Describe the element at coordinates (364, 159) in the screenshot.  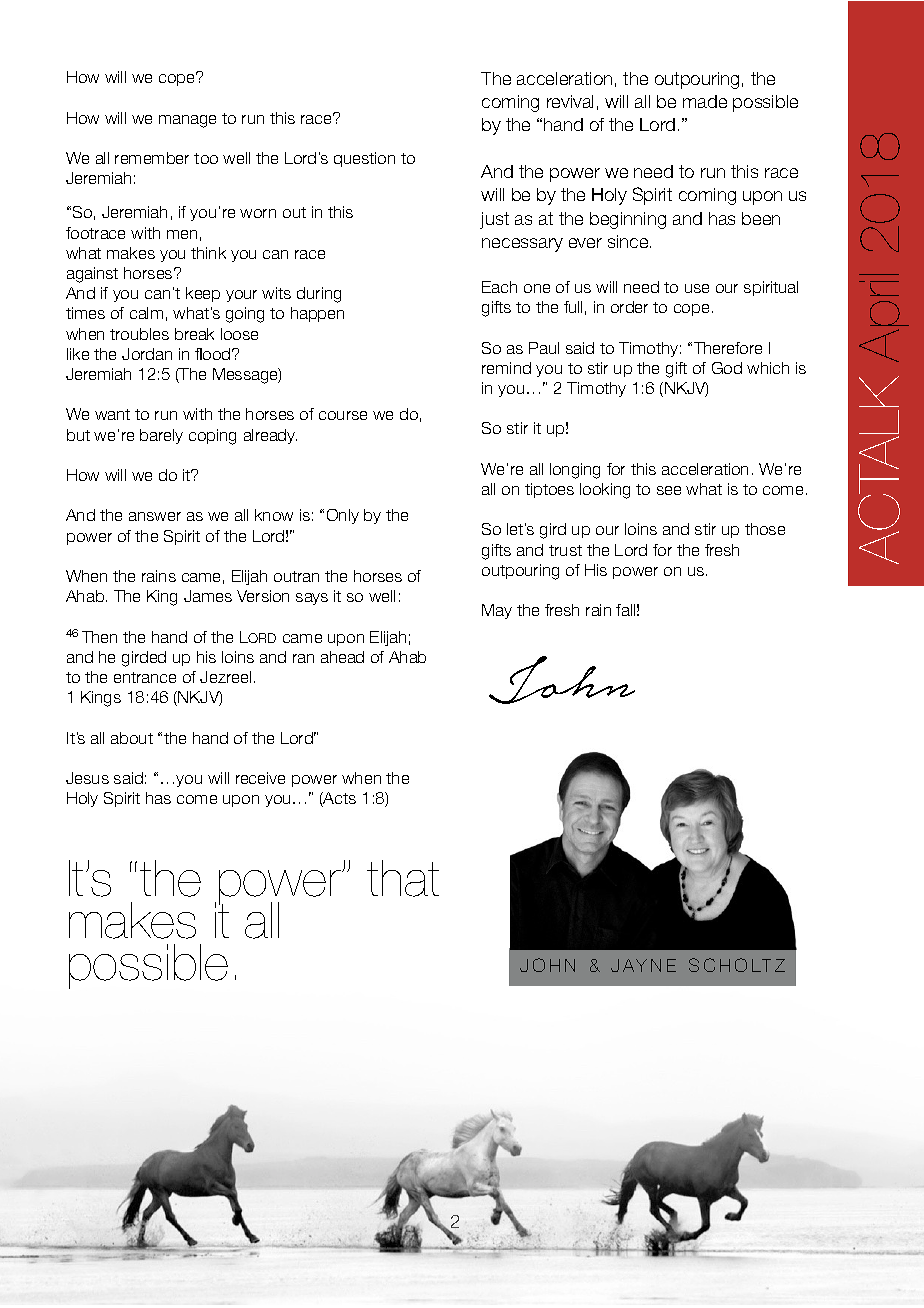
I see `question` at that location.
